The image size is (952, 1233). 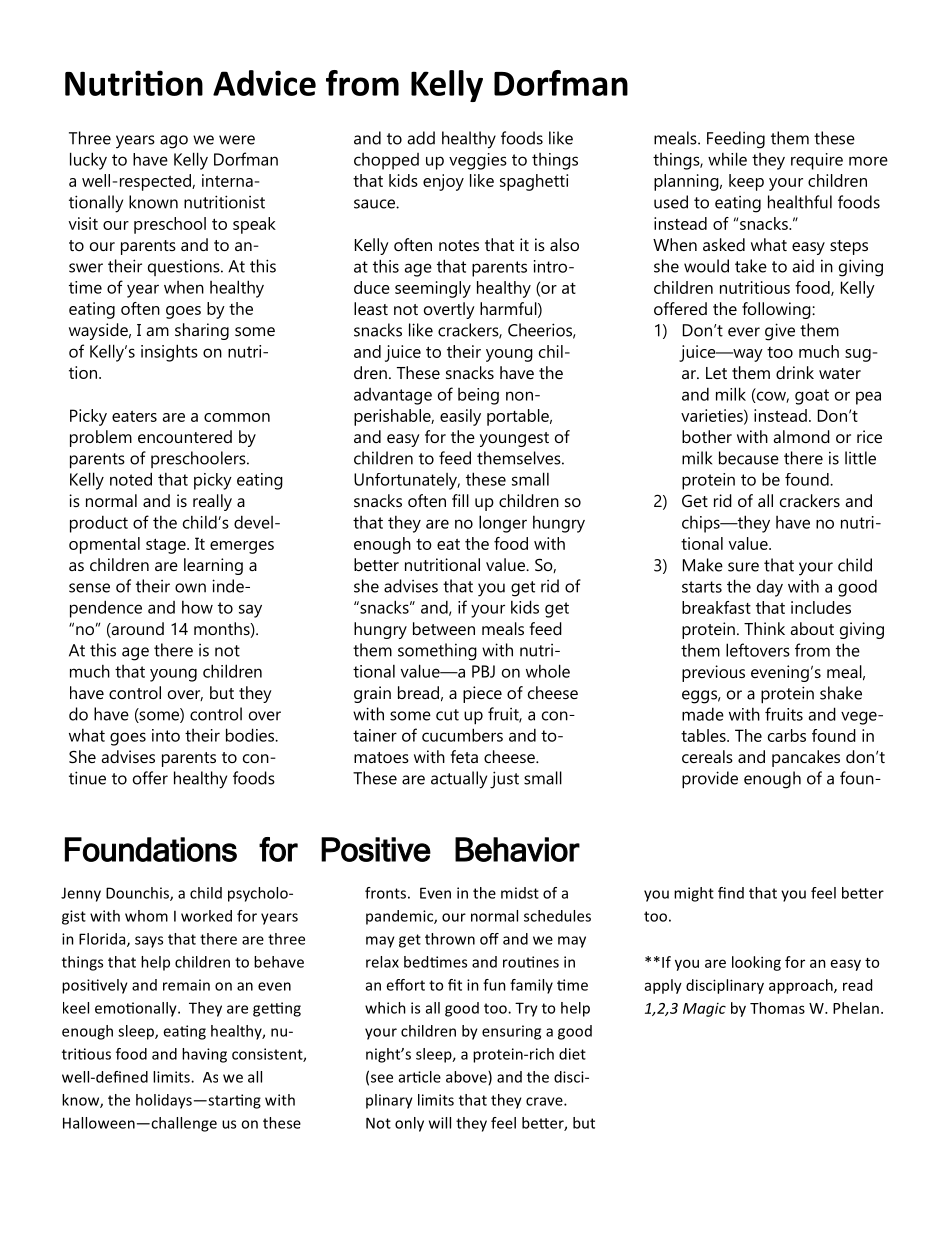 I want to click on keep, so click(x=746, y=182).
